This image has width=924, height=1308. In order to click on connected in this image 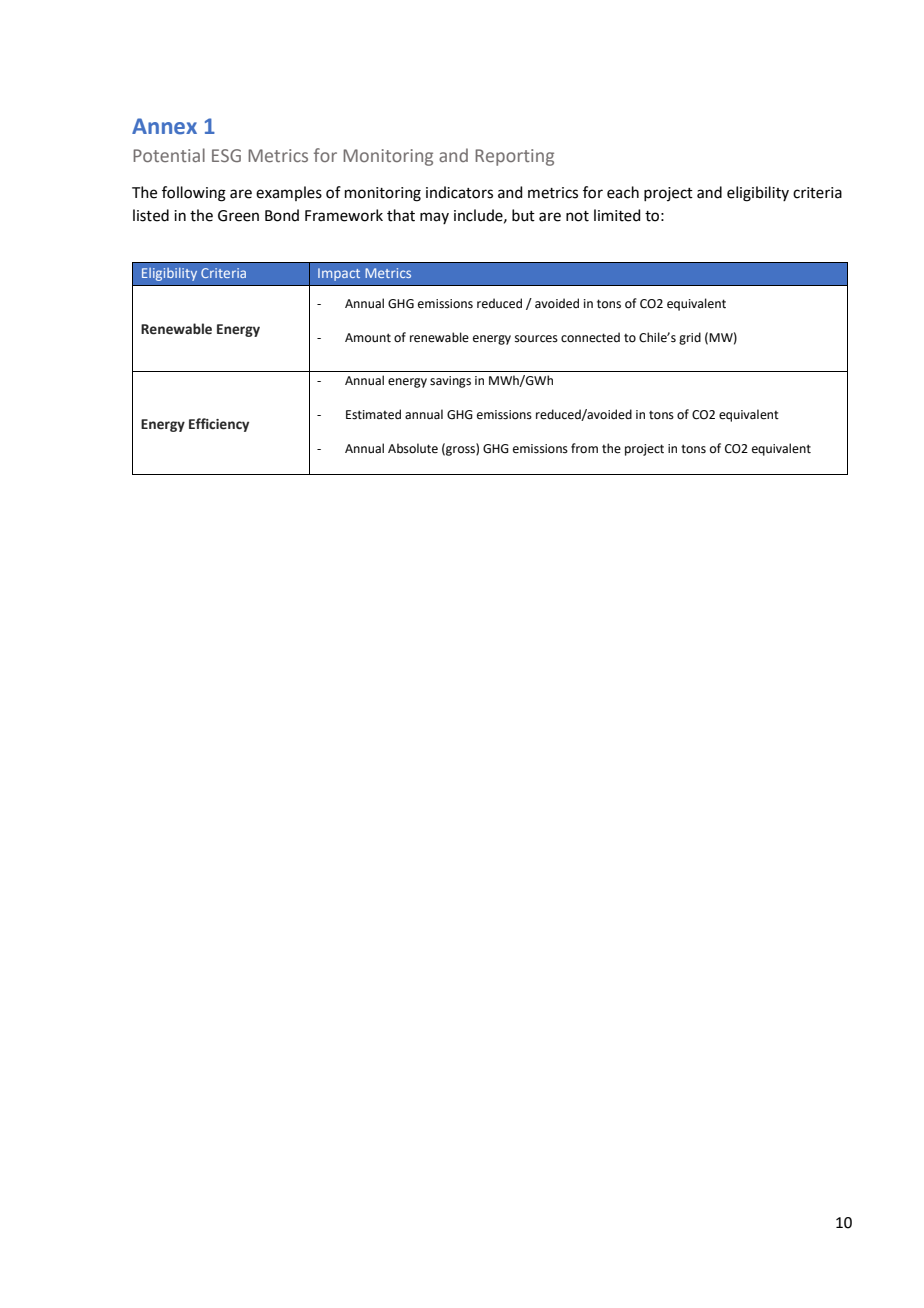, I will do `click(590, 337)`.
